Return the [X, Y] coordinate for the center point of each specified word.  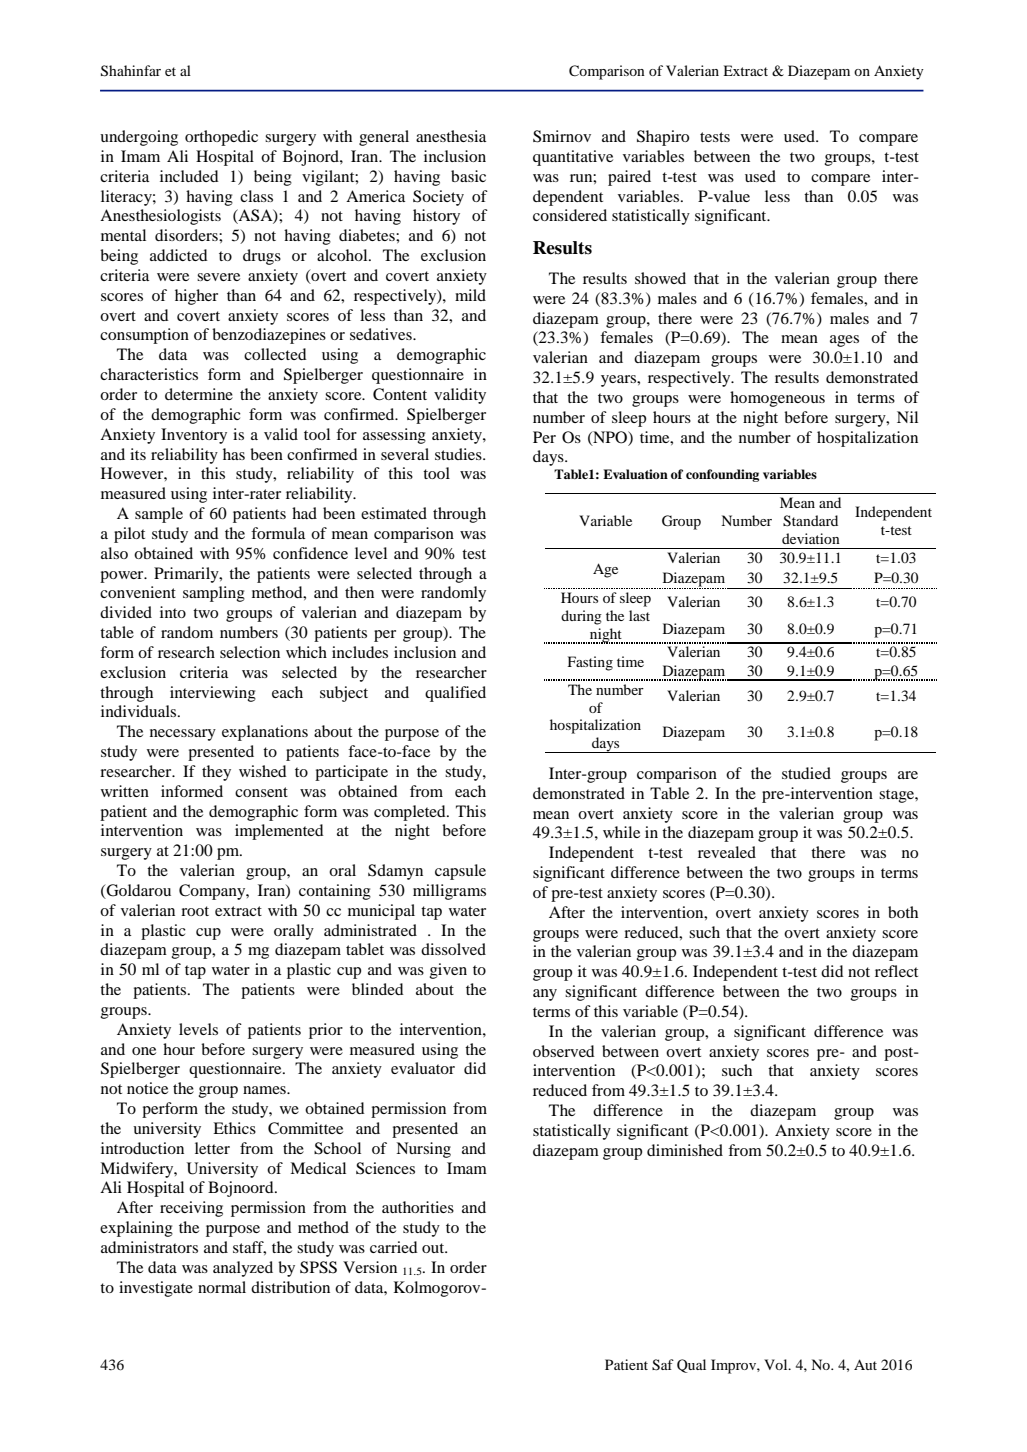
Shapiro [663, 138]
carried [394, 1247]
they [216, 773]
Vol [777, 1364]
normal [222, 1287]
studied [806, 773]
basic [468, 176]
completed [411, 813]
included [189, 176]
